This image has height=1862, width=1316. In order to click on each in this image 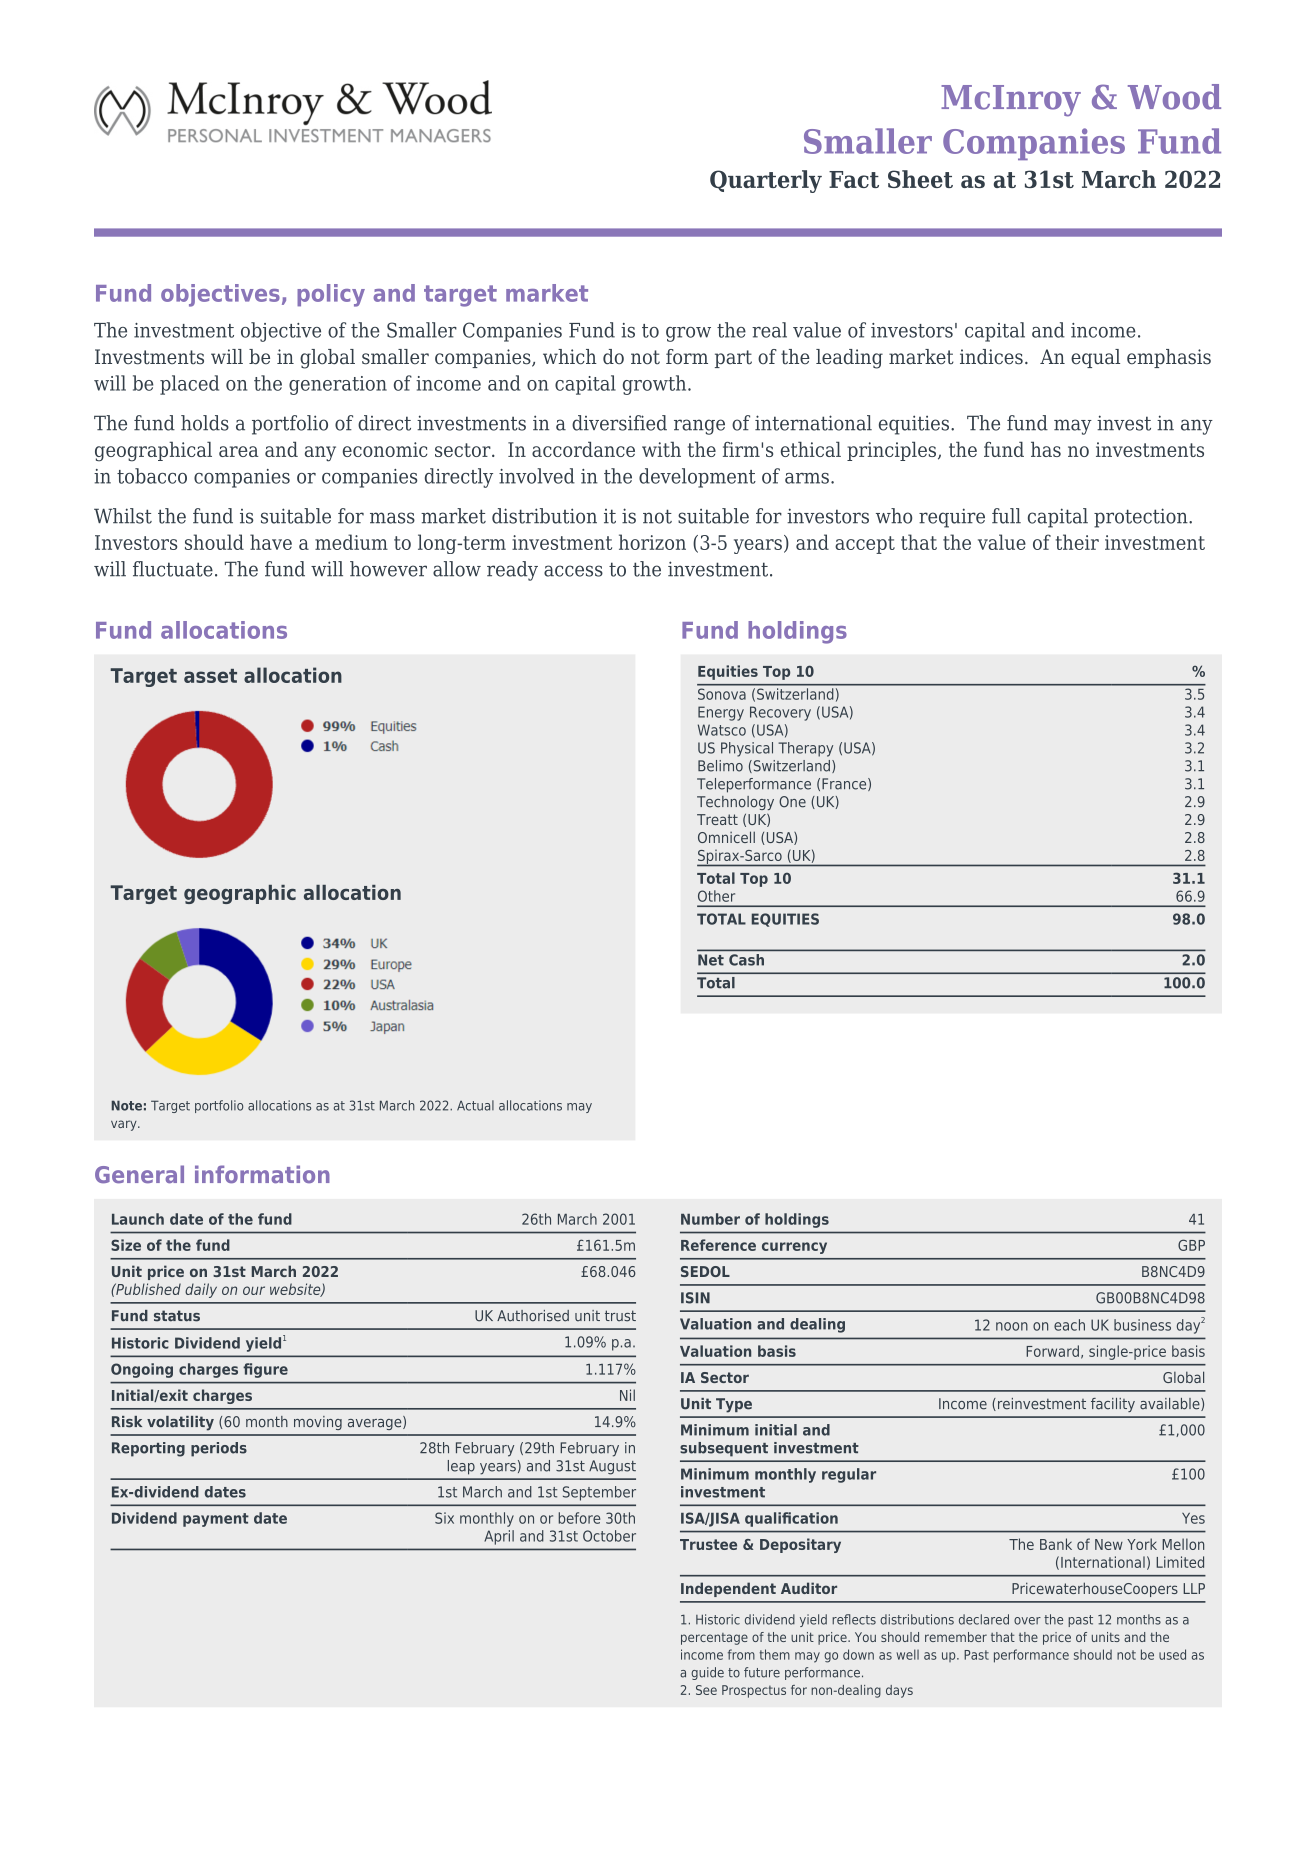, I will do `click(1069, 1325)`.
